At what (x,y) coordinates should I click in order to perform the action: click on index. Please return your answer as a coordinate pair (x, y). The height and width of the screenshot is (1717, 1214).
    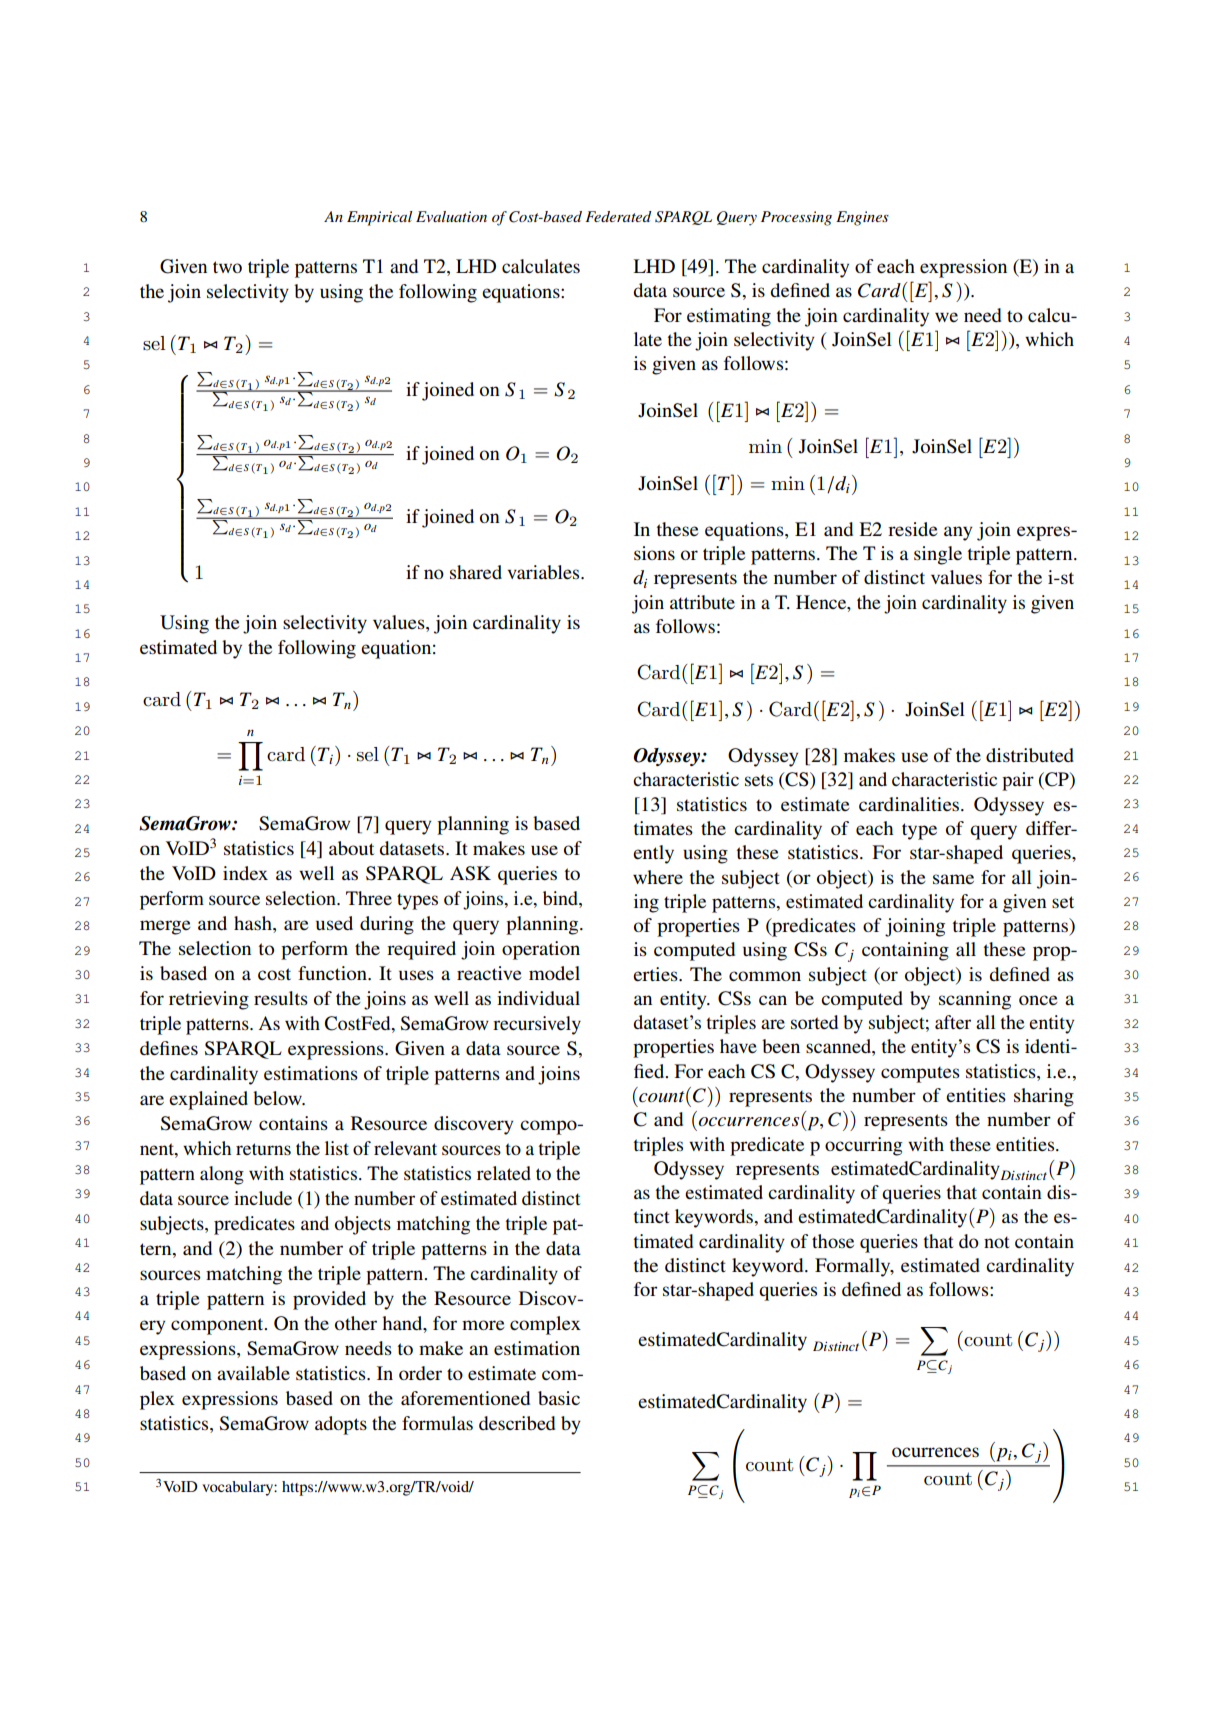
    Looking at the image, I should click on (245, 873).
